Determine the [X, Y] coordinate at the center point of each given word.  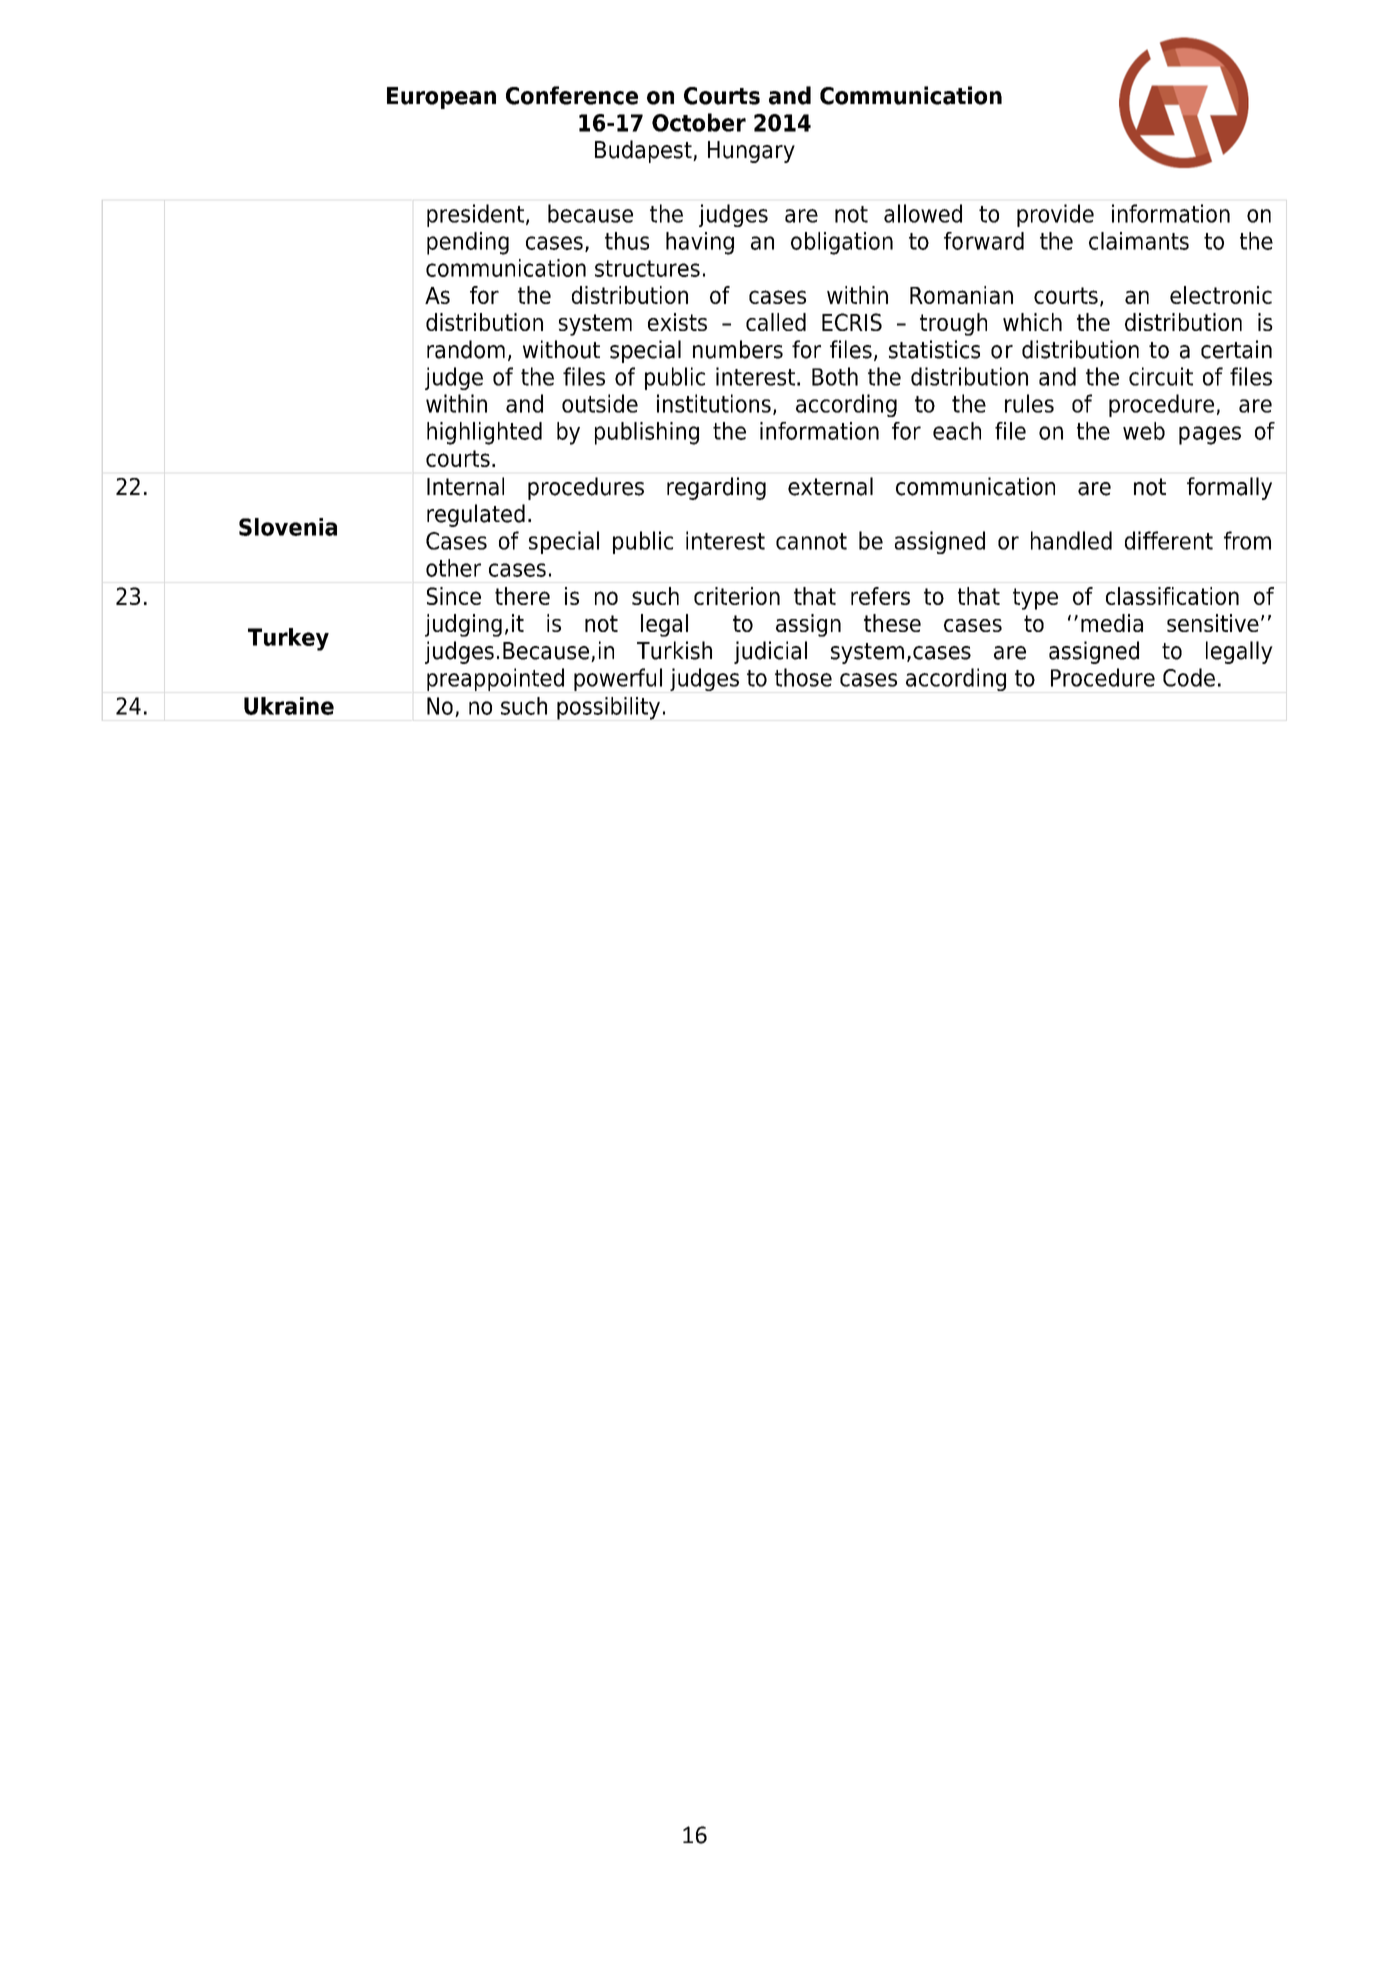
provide [1055, 215]
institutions [714, 403]
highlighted [484, 433]
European [441, 98]
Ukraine [289, 706]
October [699, 122]
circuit [1161, 376]
